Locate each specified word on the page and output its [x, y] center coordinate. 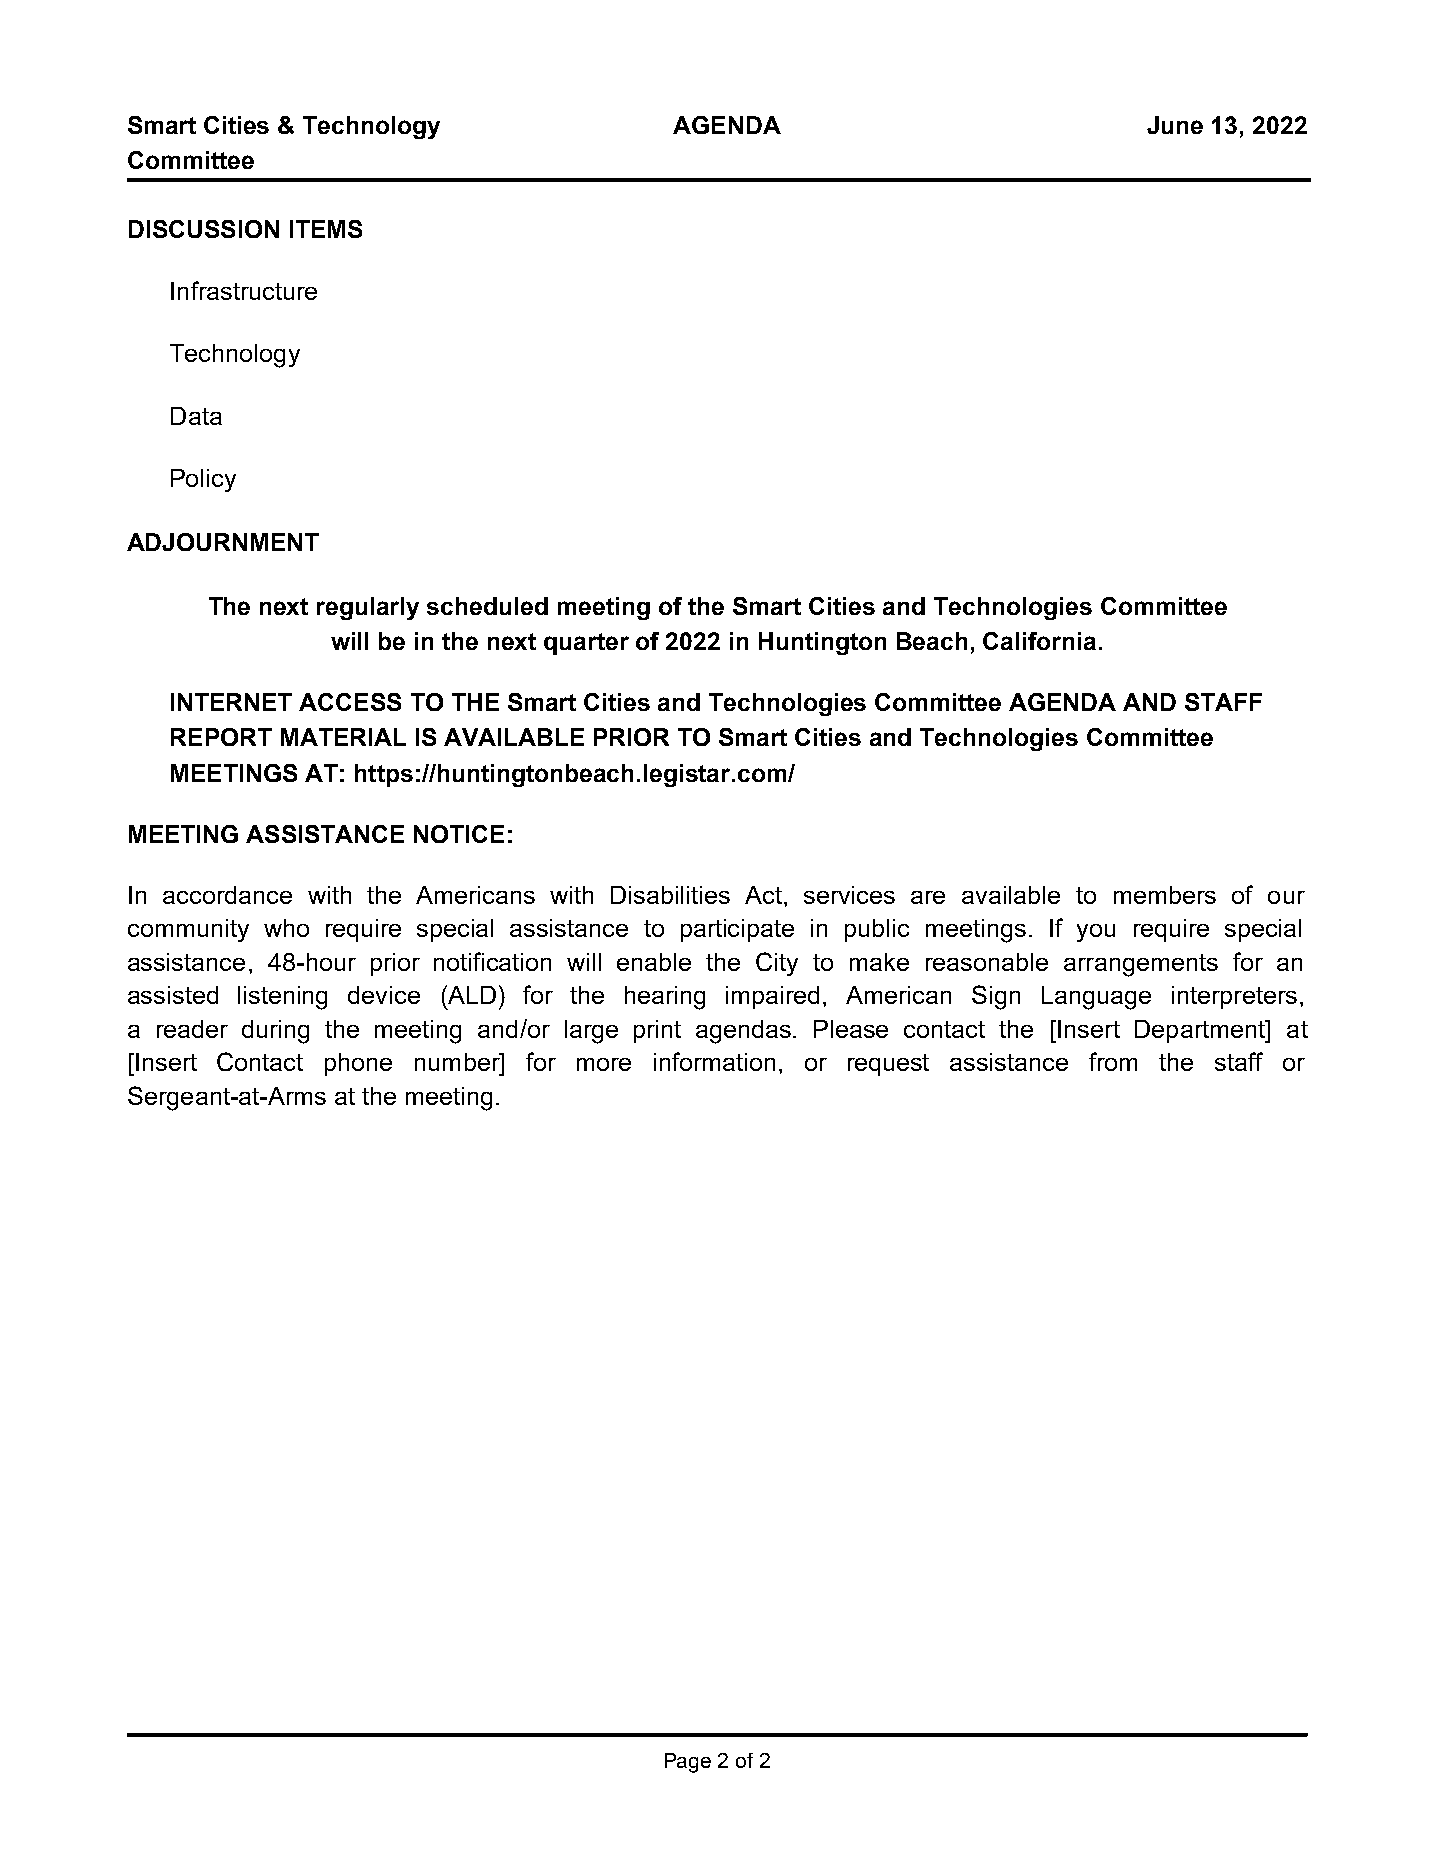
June [1175, 125]
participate [737, 930]
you [1096, 933]
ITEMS [326, 229]
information [714, 1061]
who [286, 928]
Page [688, 1763]
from [1113, 1061]
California [1039, 641]
